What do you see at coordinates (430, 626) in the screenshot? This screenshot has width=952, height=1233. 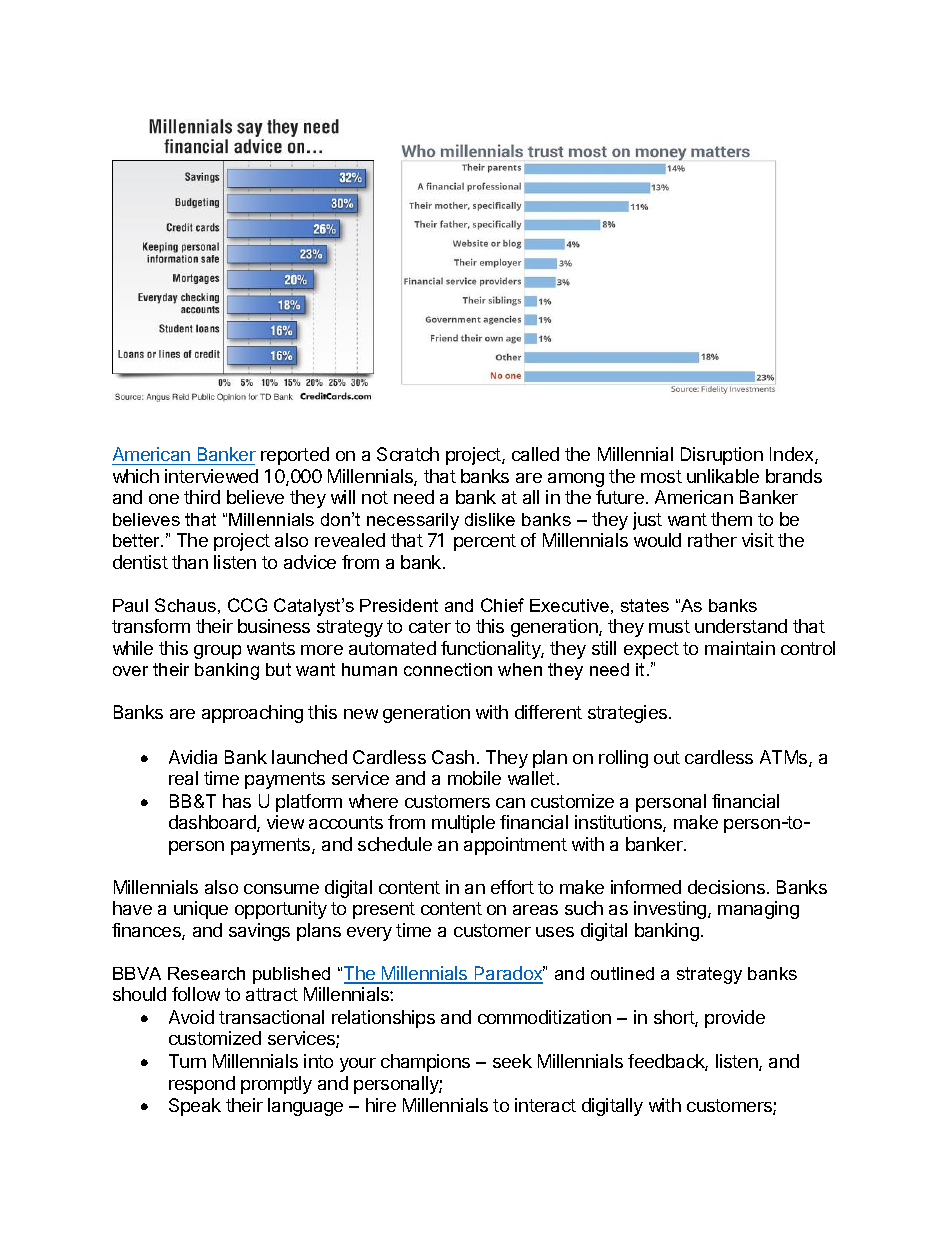 I see `cater` at bounding box center [430, 626].
